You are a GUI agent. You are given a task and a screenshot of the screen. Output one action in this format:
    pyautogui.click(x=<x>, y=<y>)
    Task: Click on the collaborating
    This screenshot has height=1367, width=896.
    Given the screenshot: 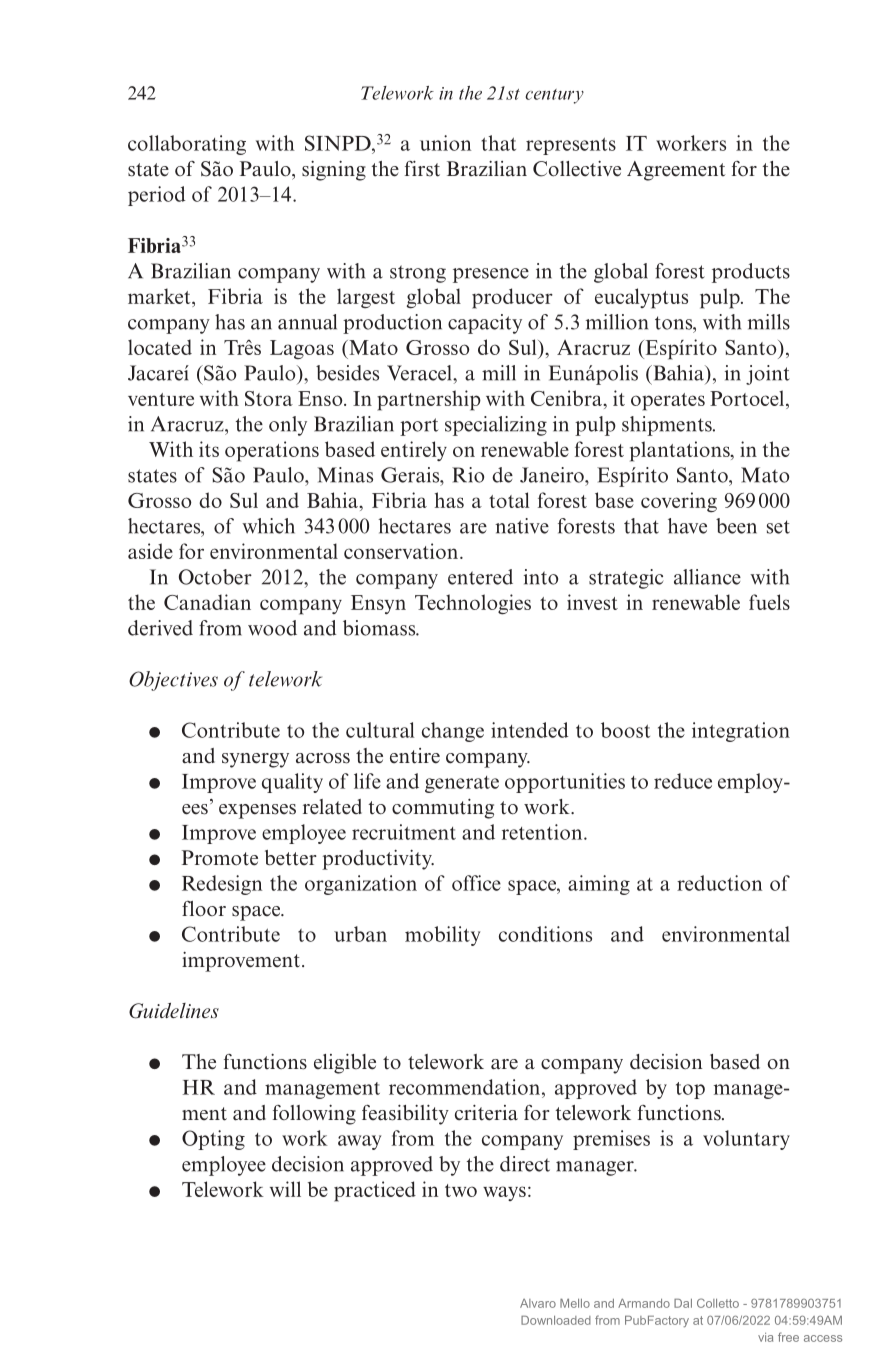 What is the action you would take?
    pyautogui.click(x=187, y=145)
